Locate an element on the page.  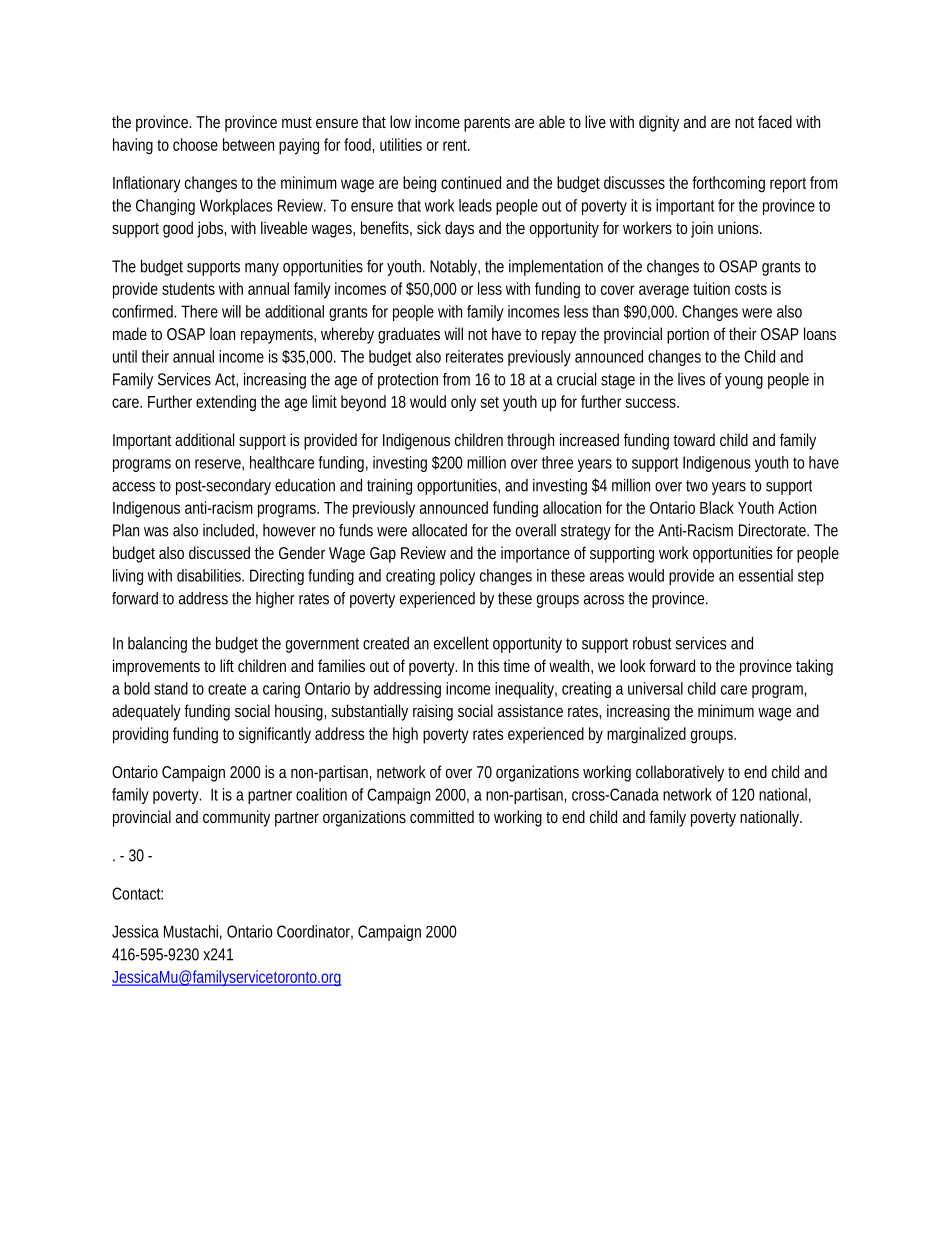
young is located at coordinates (744, 382).
